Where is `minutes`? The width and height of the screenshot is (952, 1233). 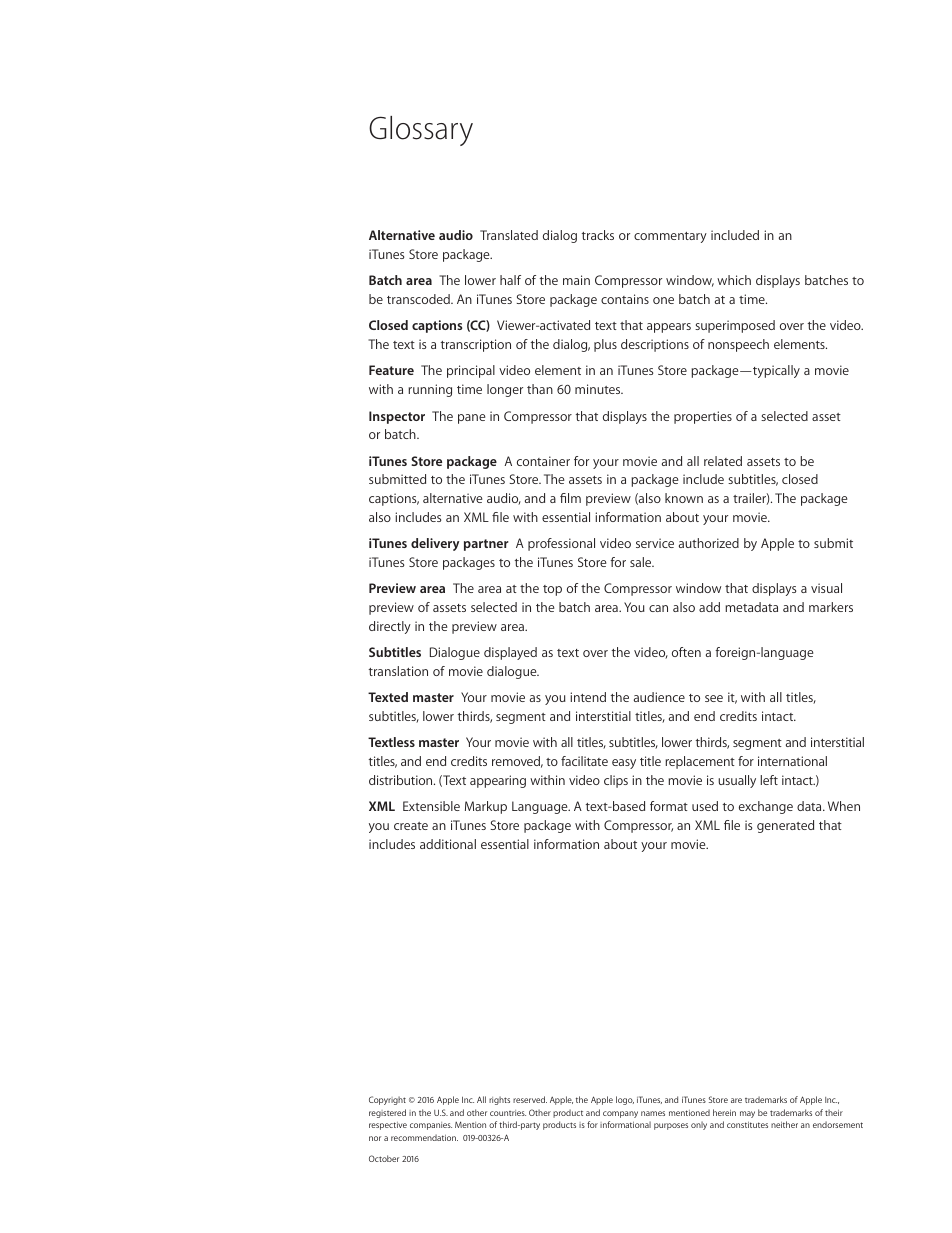
minutes is located at coordinates (599, 389).
